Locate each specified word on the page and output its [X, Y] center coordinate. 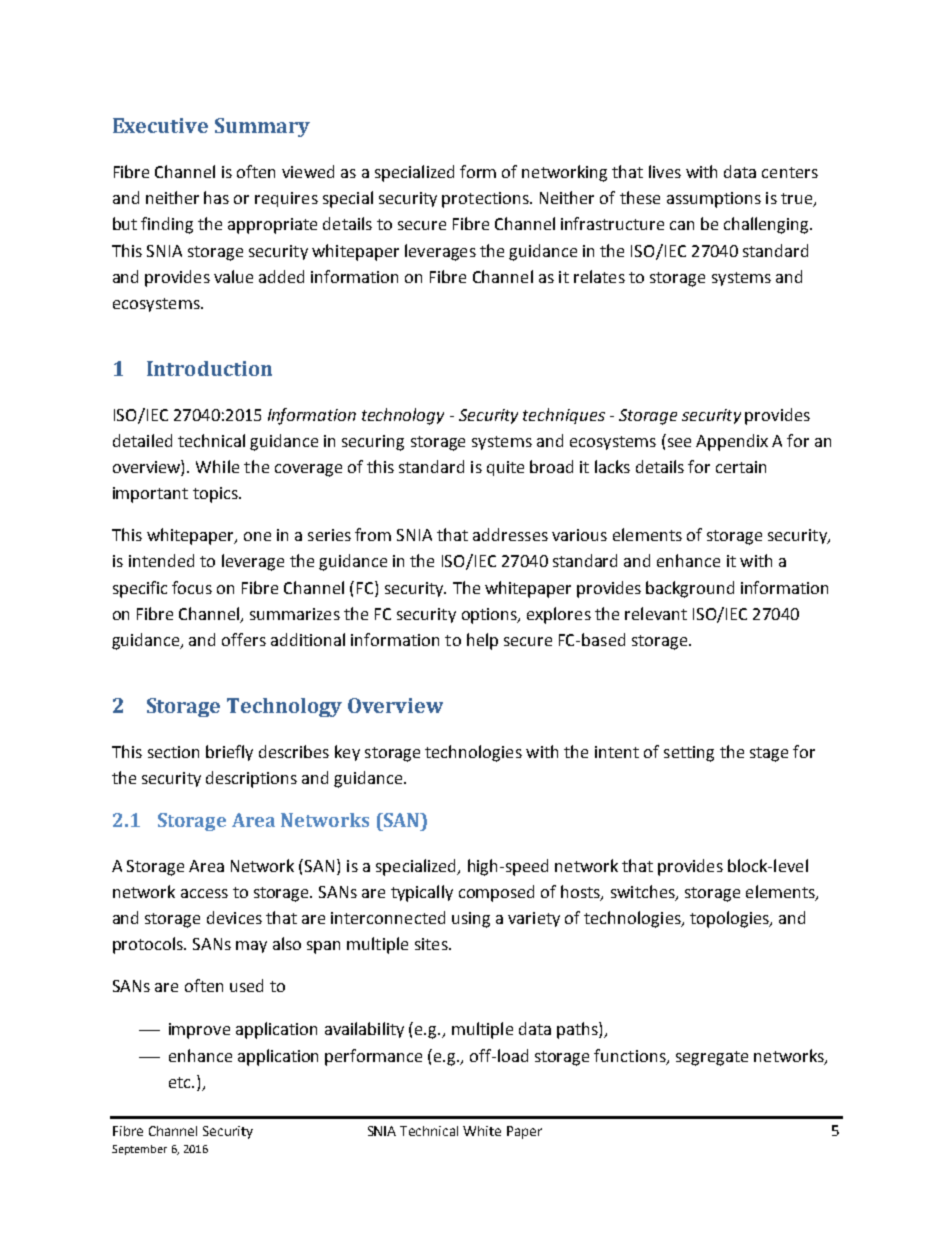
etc [181, 1082]
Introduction [209, 368]
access [204, 893]
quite [505, 468]
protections [486, 200]
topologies [730, 919]
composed [496, 893]
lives [665, 171]
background [690, 589]
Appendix [732, 442]
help [482, 641]
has [216, 197]
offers [244, 639]
